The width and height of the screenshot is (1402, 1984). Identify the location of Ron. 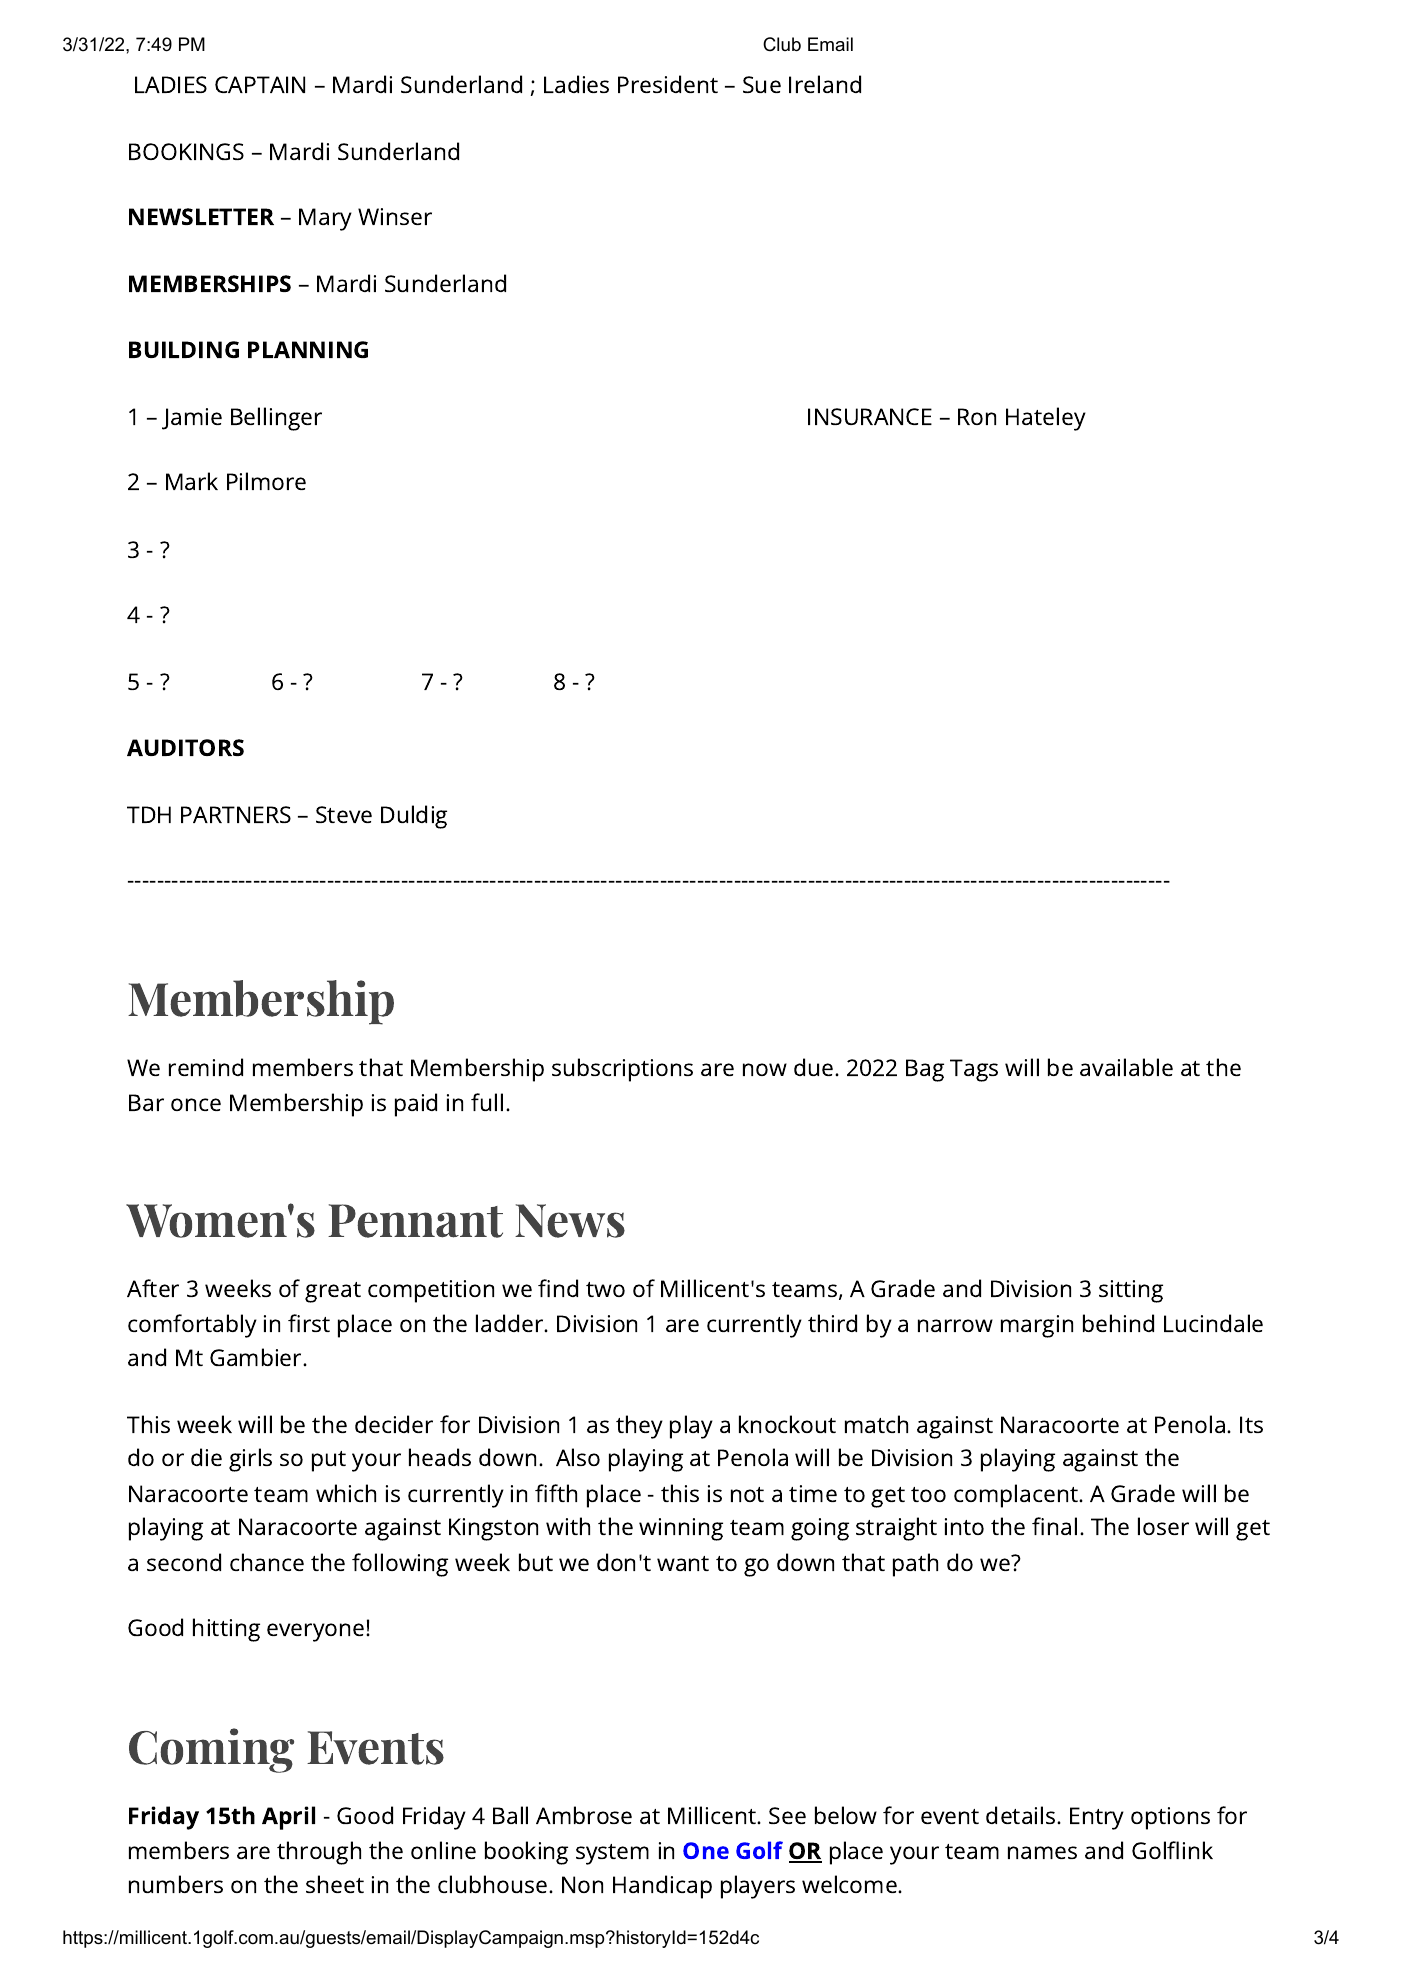
(977, 416).
